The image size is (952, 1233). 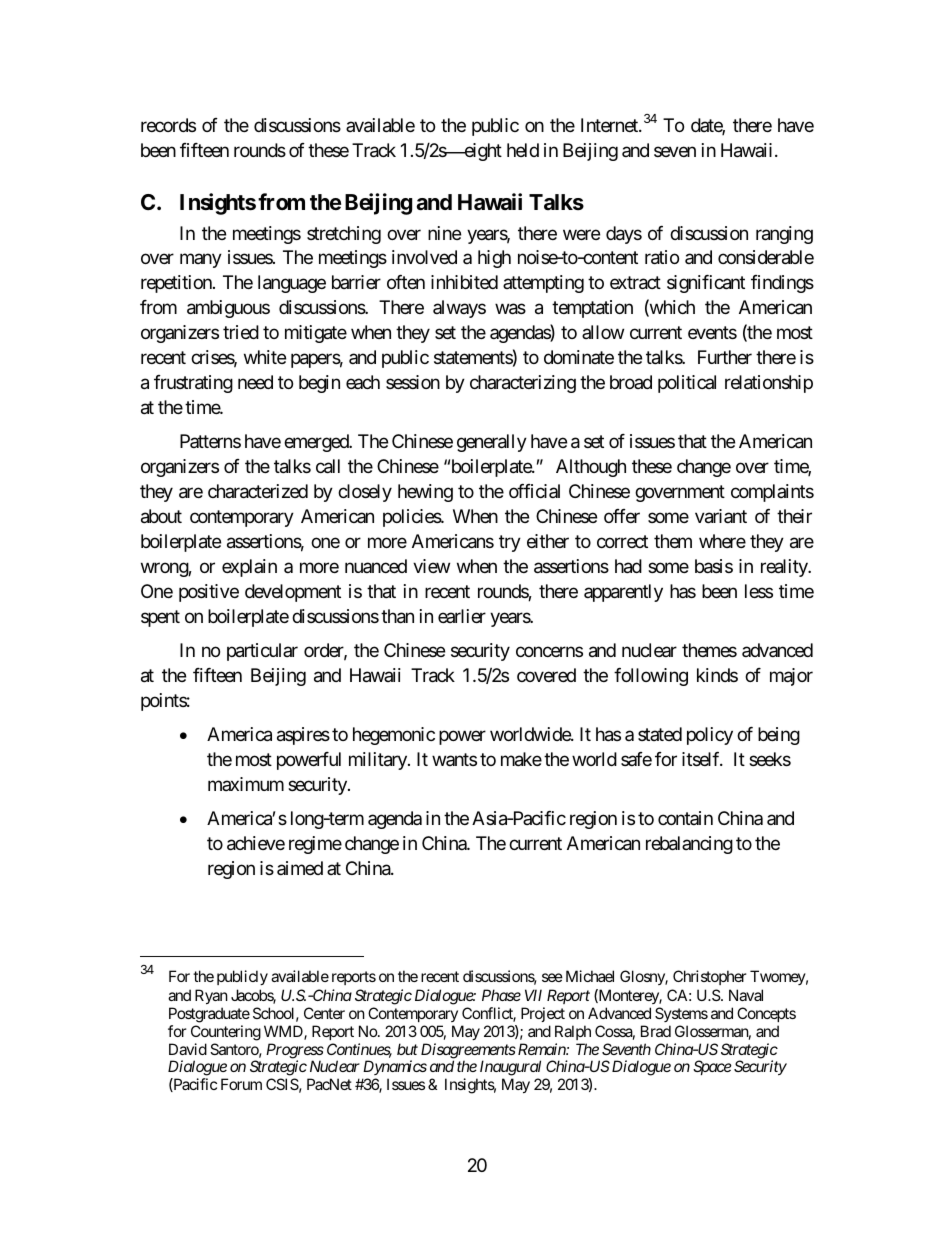 I want to click on generally, so click(x=492, y=443).
